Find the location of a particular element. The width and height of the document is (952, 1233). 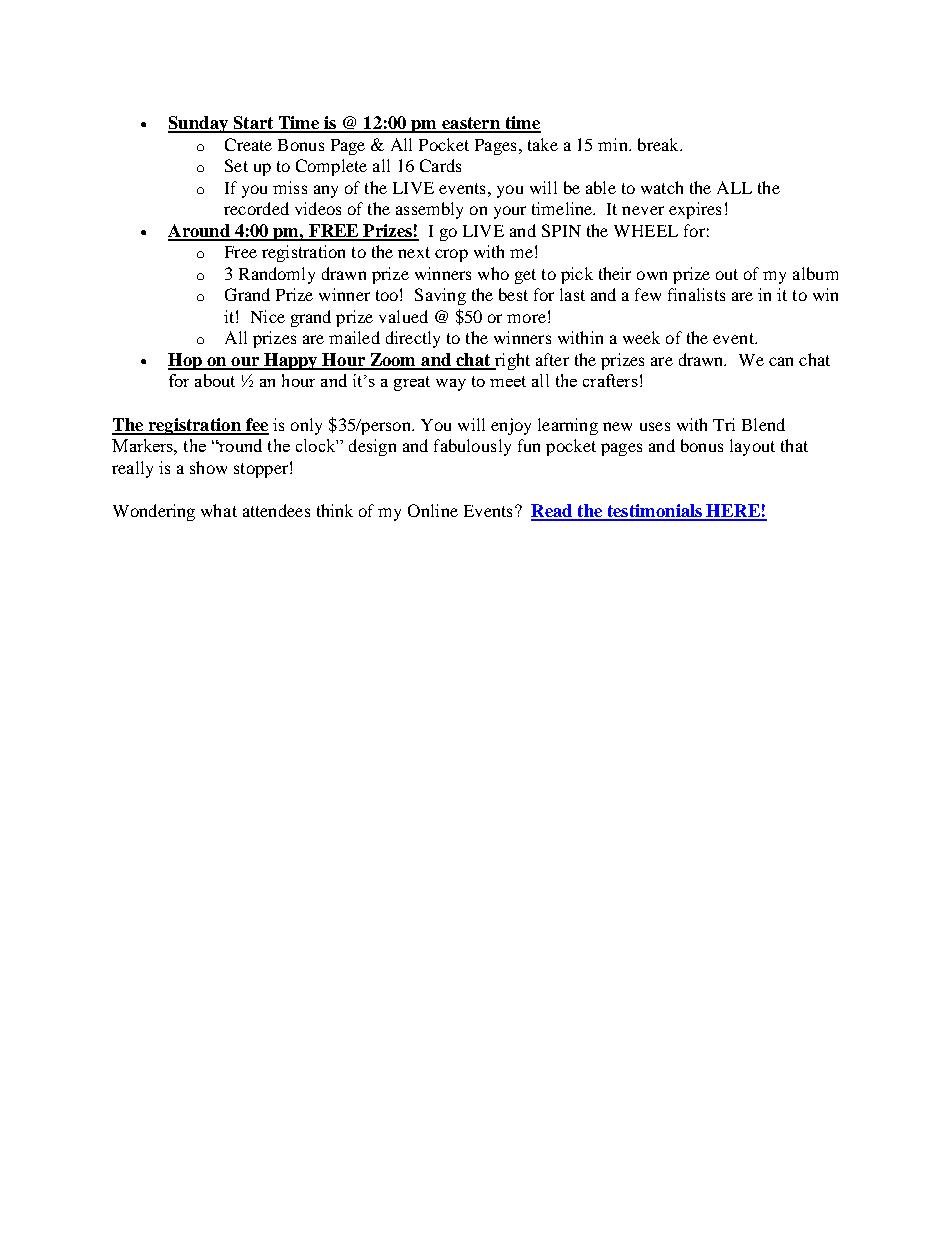

what is located at coordinates (219, 510).
